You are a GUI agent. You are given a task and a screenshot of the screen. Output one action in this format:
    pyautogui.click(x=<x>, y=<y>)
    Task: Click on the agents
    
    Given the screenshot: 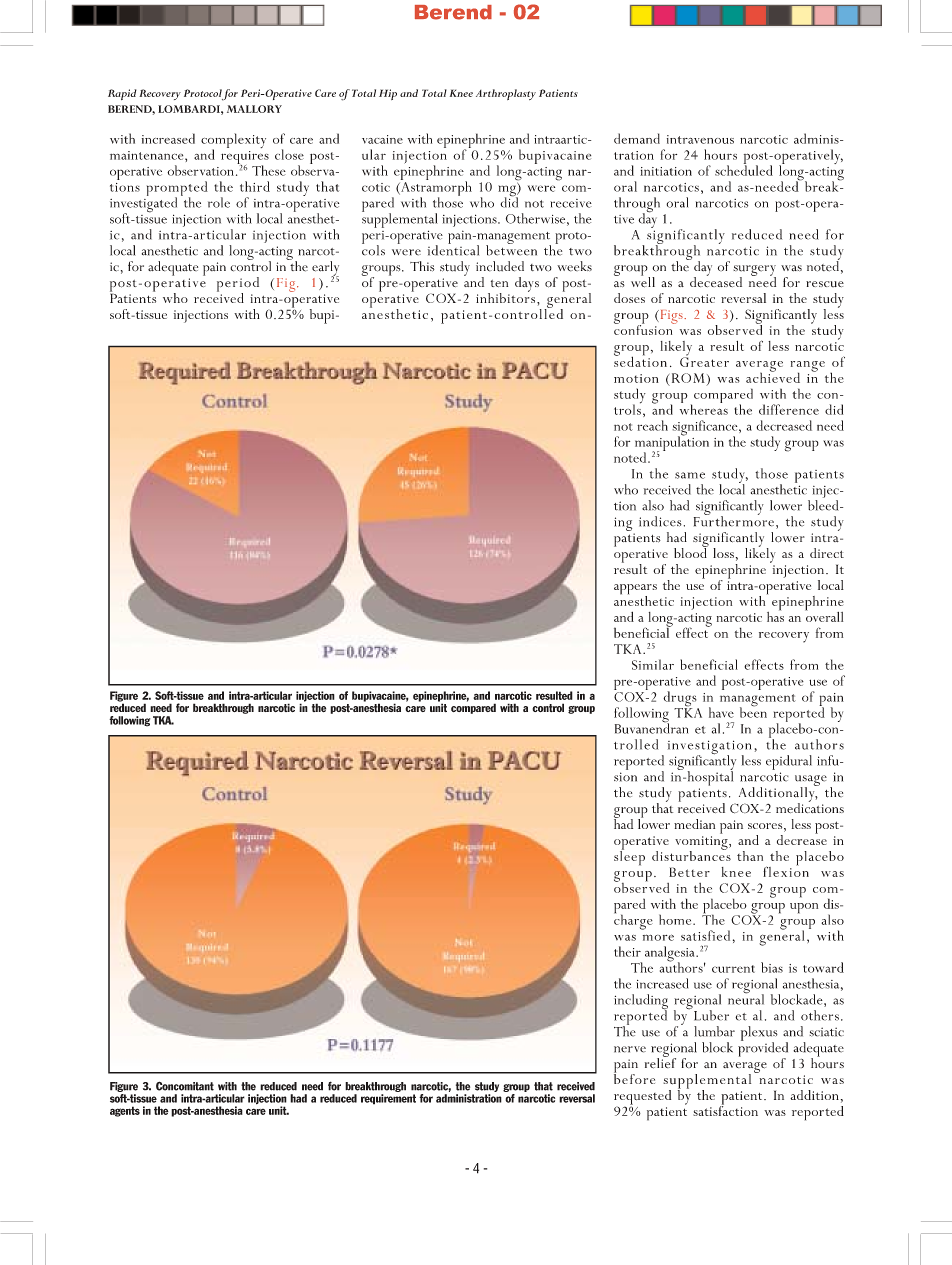 What is the action you would take?
    pyautogui.click(x=125, y=1111)
